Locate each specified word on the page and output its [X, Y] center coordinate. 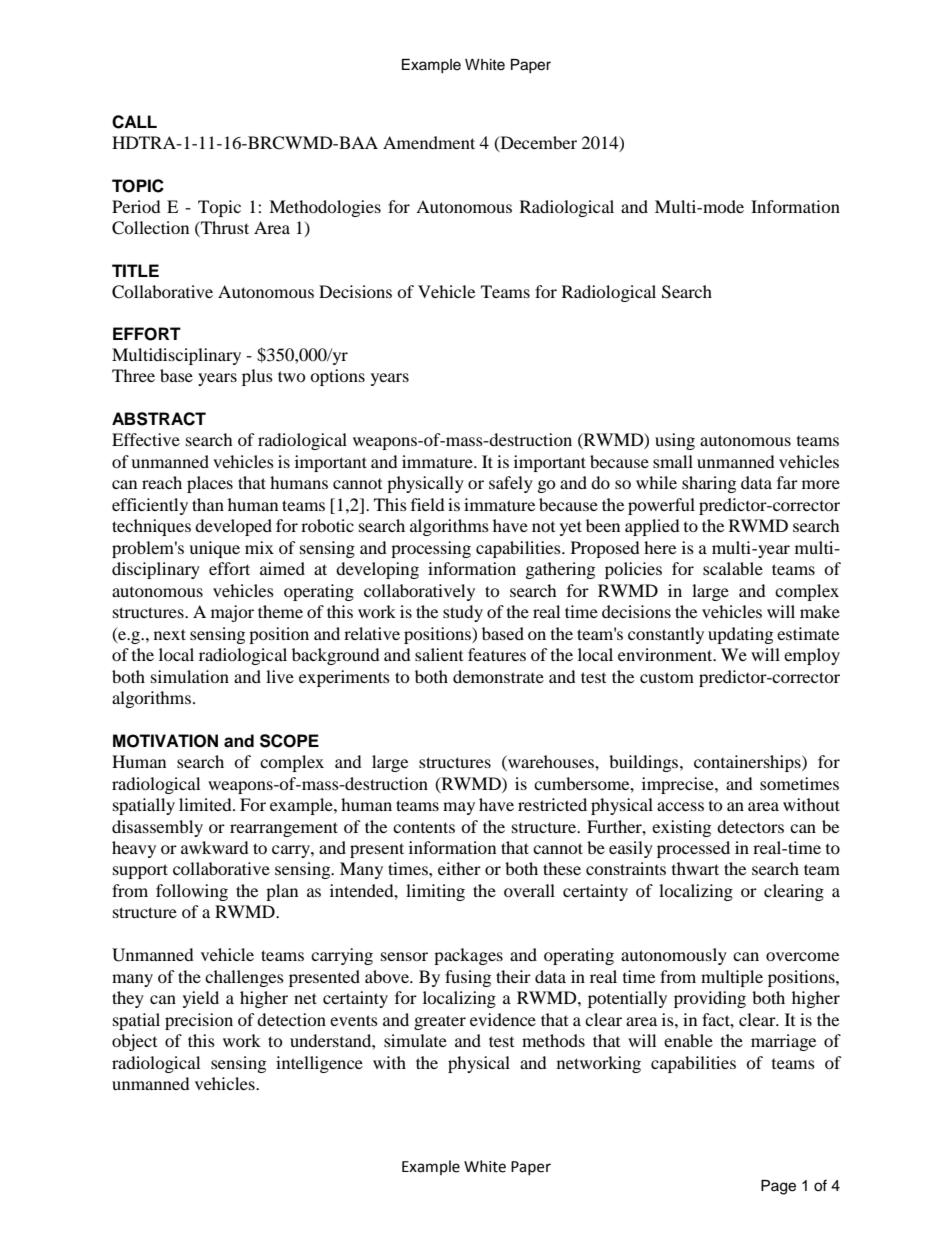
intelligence [319, 1064]
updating [740, 635]
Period [136, 206]
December [537, 143]
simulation [190, 676]
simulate [415, 1040]
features [497, 654]
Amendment [429, 142]
